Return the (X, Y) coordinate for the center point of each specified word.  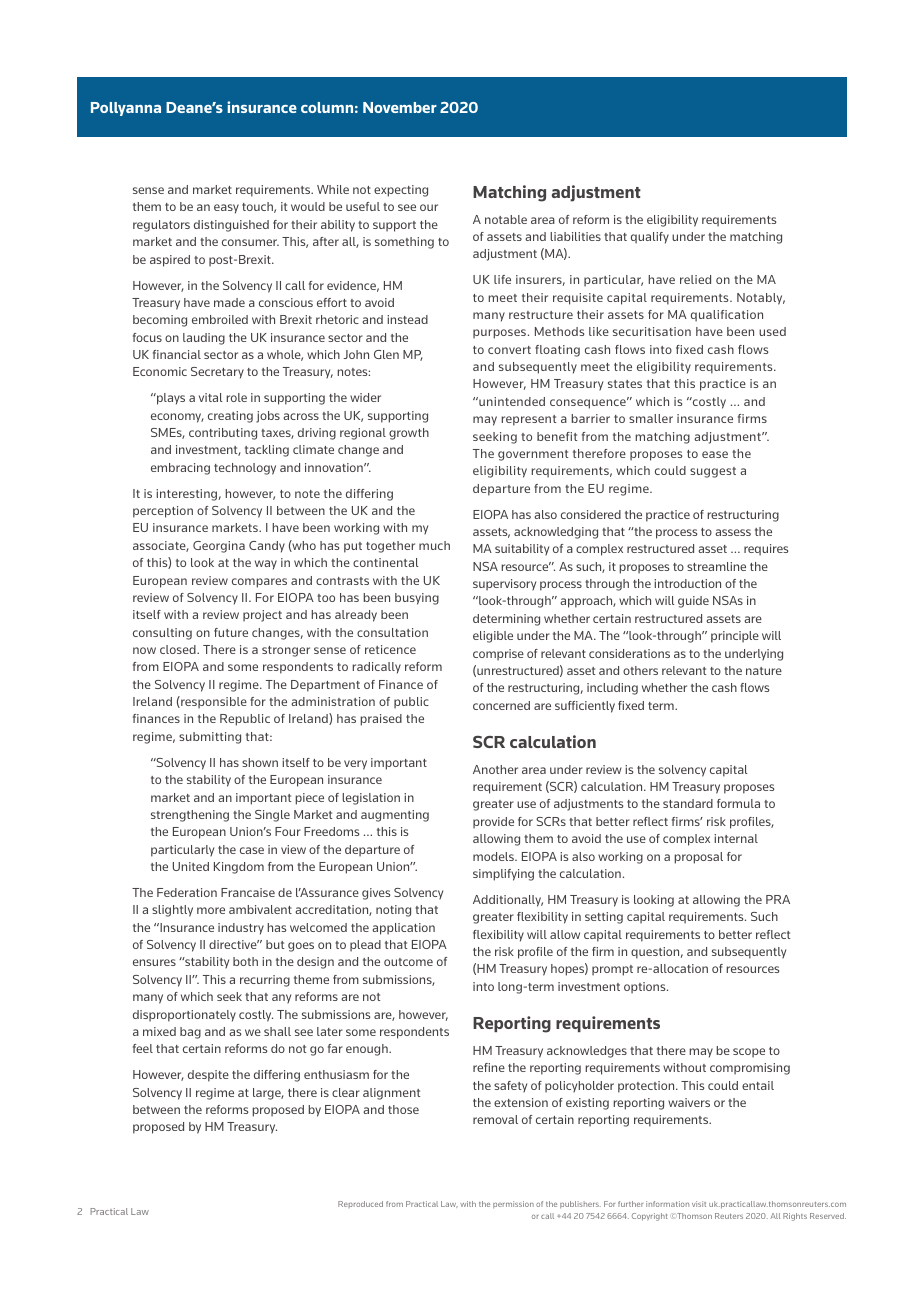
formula (738, 803)
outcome (408, 962)
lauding (204, 339)
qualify (650, 238)
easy (226, 209)
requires (766, 550)
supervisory (504, 585)
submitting (210, 738)
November (400, 107)
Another (495, 769)
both (245, 961)
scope (749, 1053)
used (772, 331)
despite (208, 1076)
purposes (501, 334)
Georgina (219, 547)
